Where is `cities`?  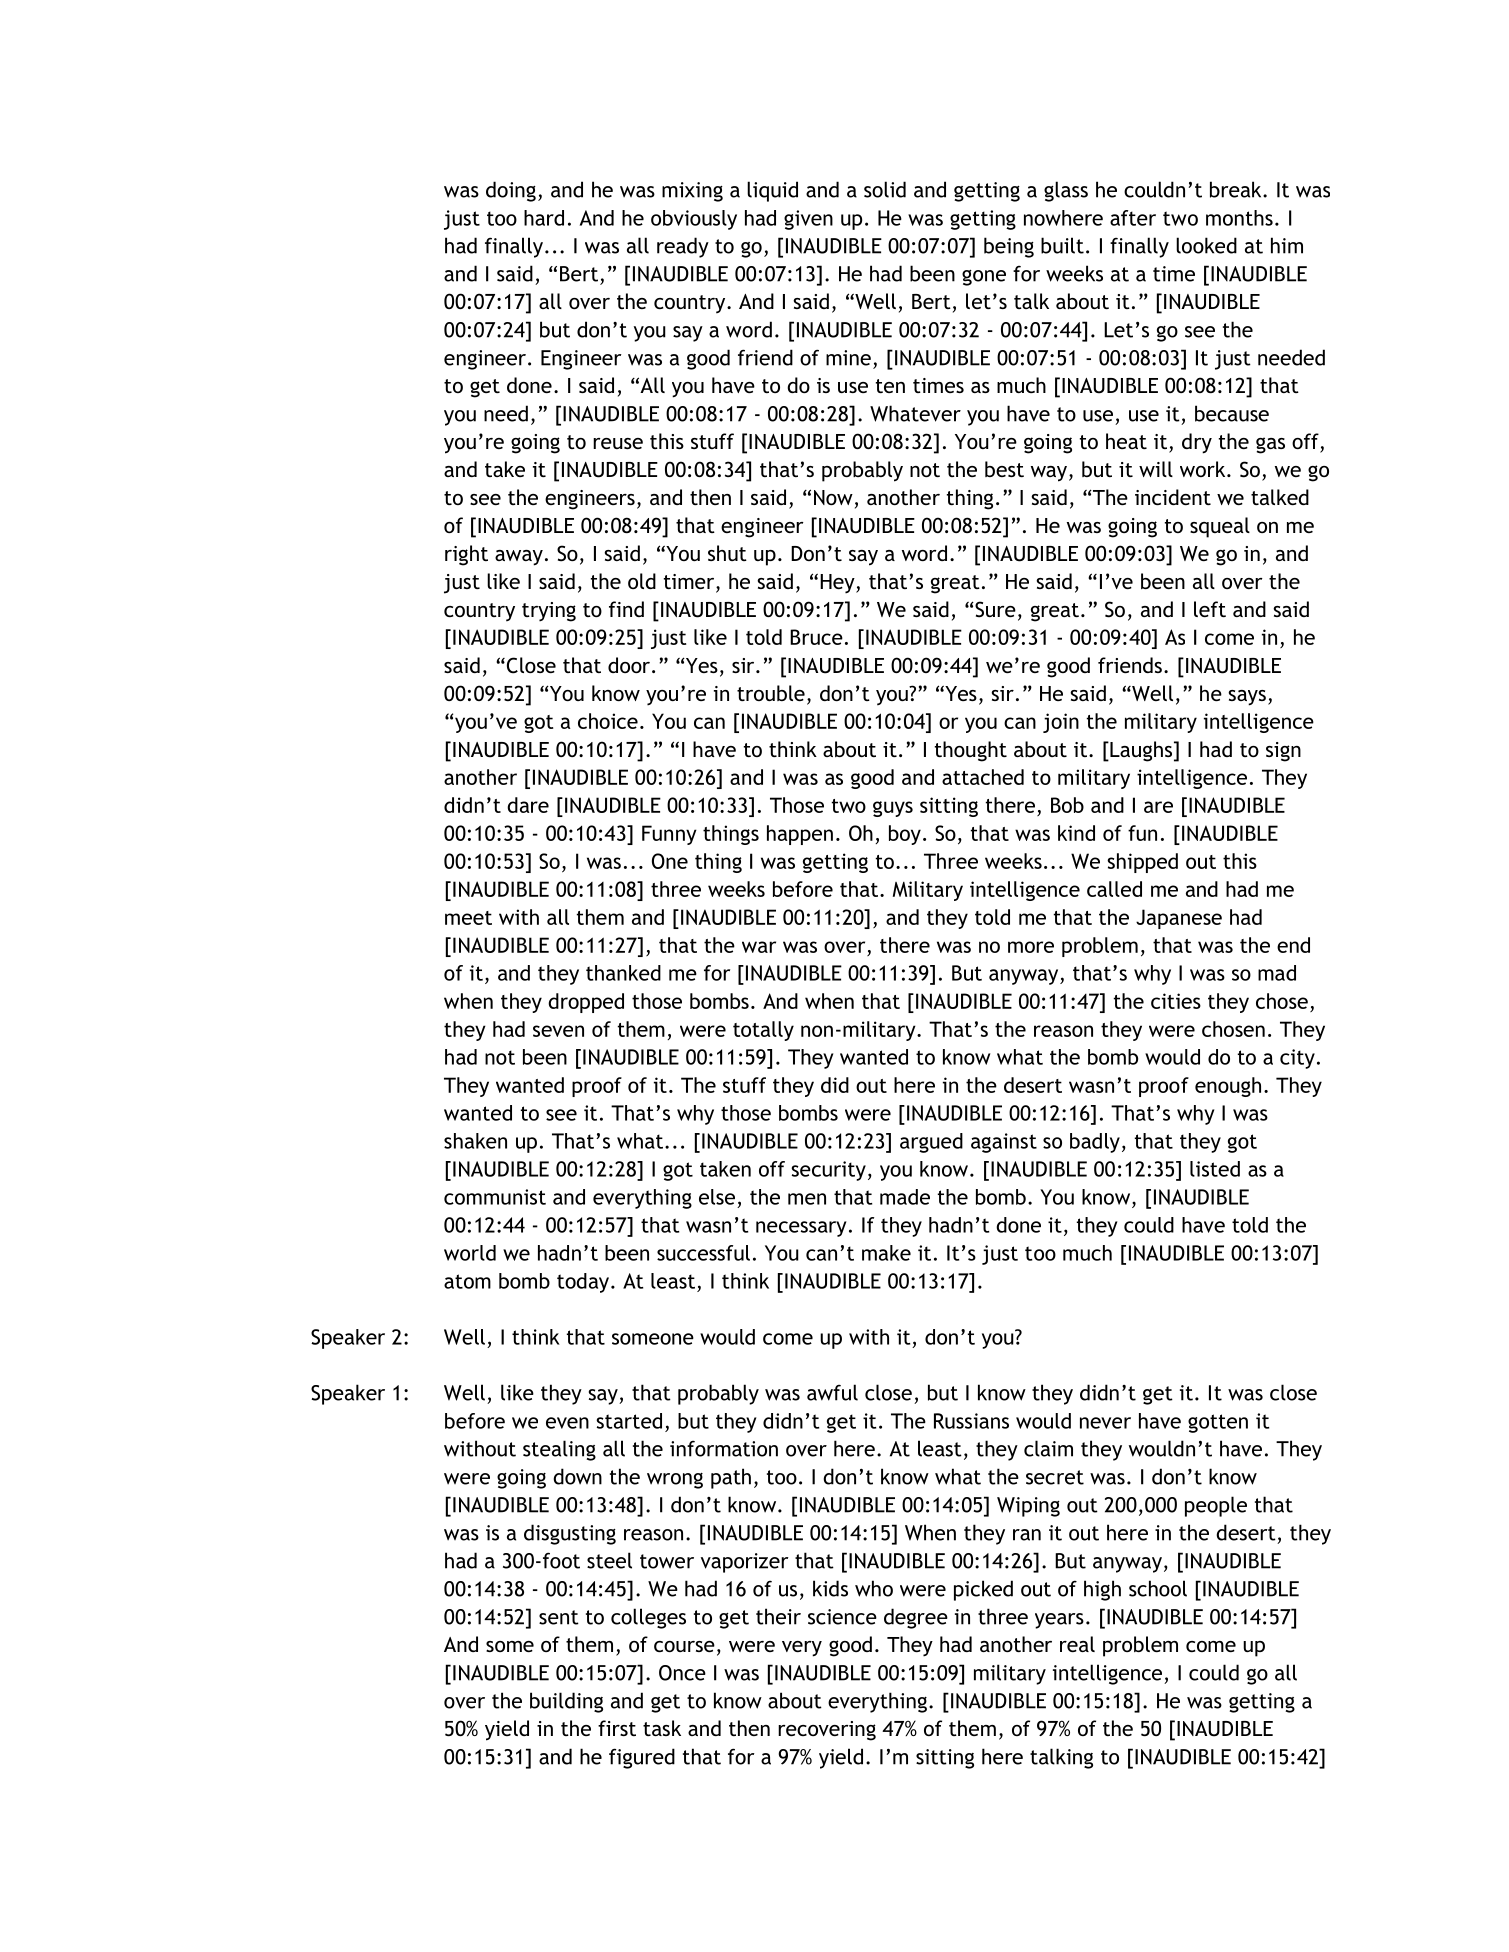 cities is located at coordinates (1176, 1001).
